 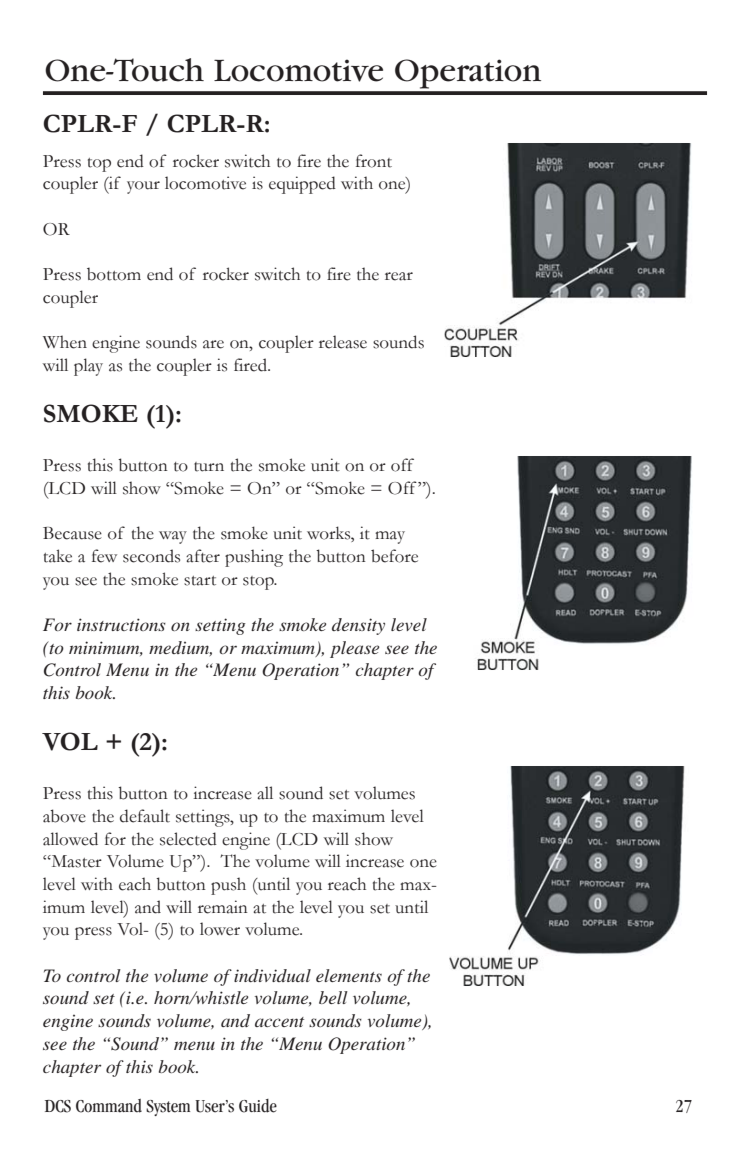 What do you see at coordinates (143, 187) in the screenshot?
I see `your` at bounding box center [143, 187].
